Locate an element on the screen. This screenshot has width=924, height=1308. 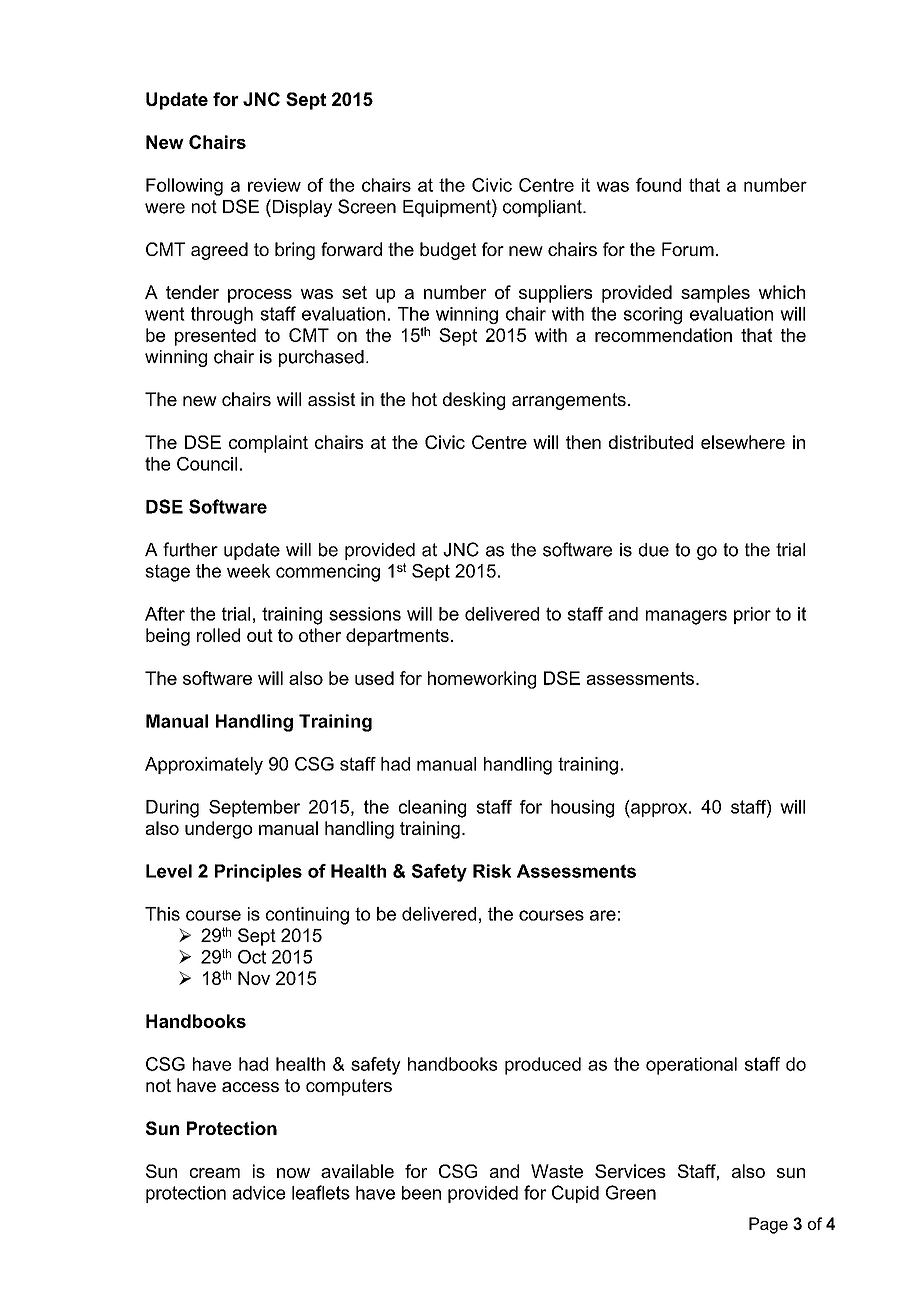
managers is located at coordinates (686, 617).
